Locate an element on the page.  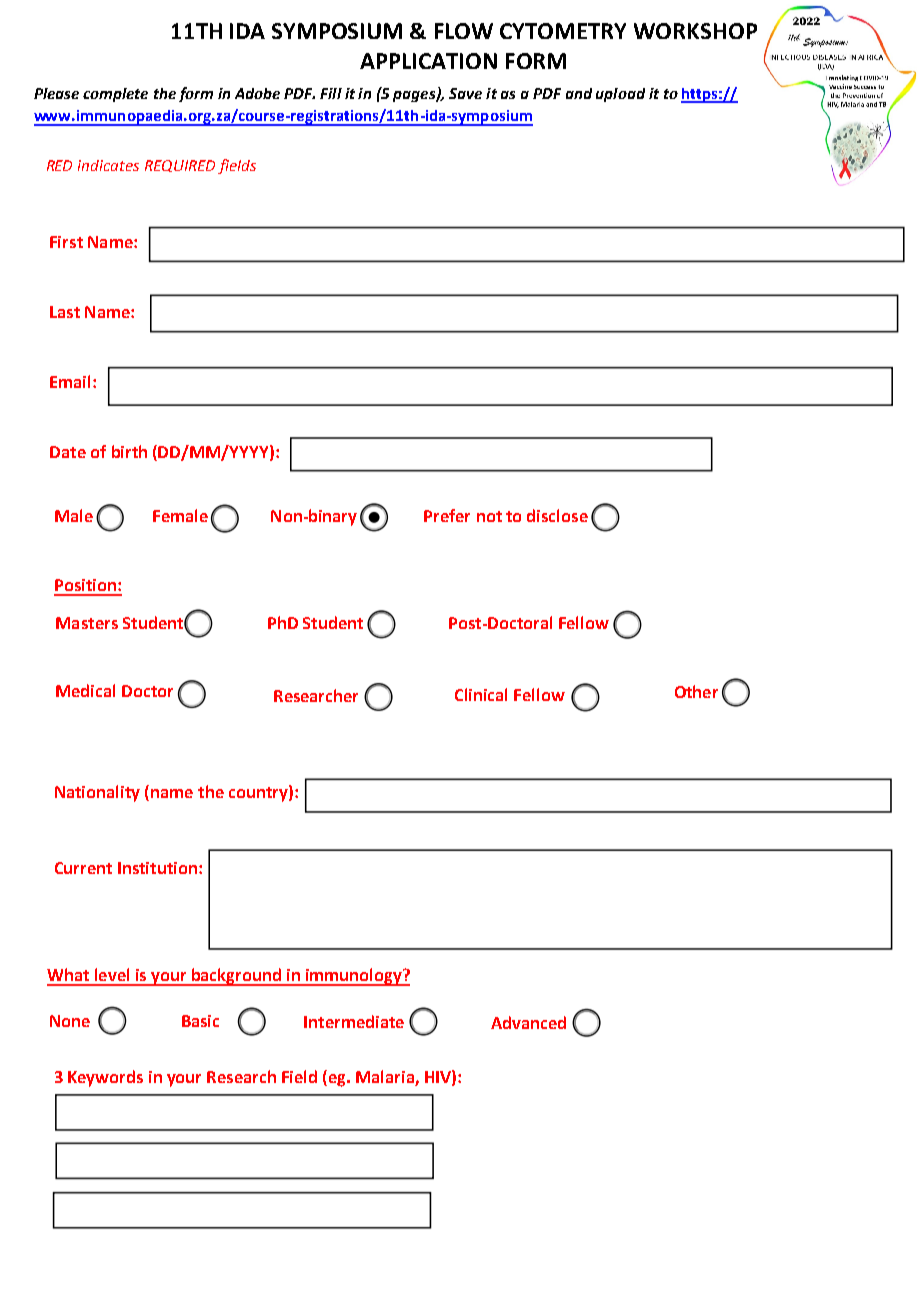
Clinical is located at coordinates (481, 694).
